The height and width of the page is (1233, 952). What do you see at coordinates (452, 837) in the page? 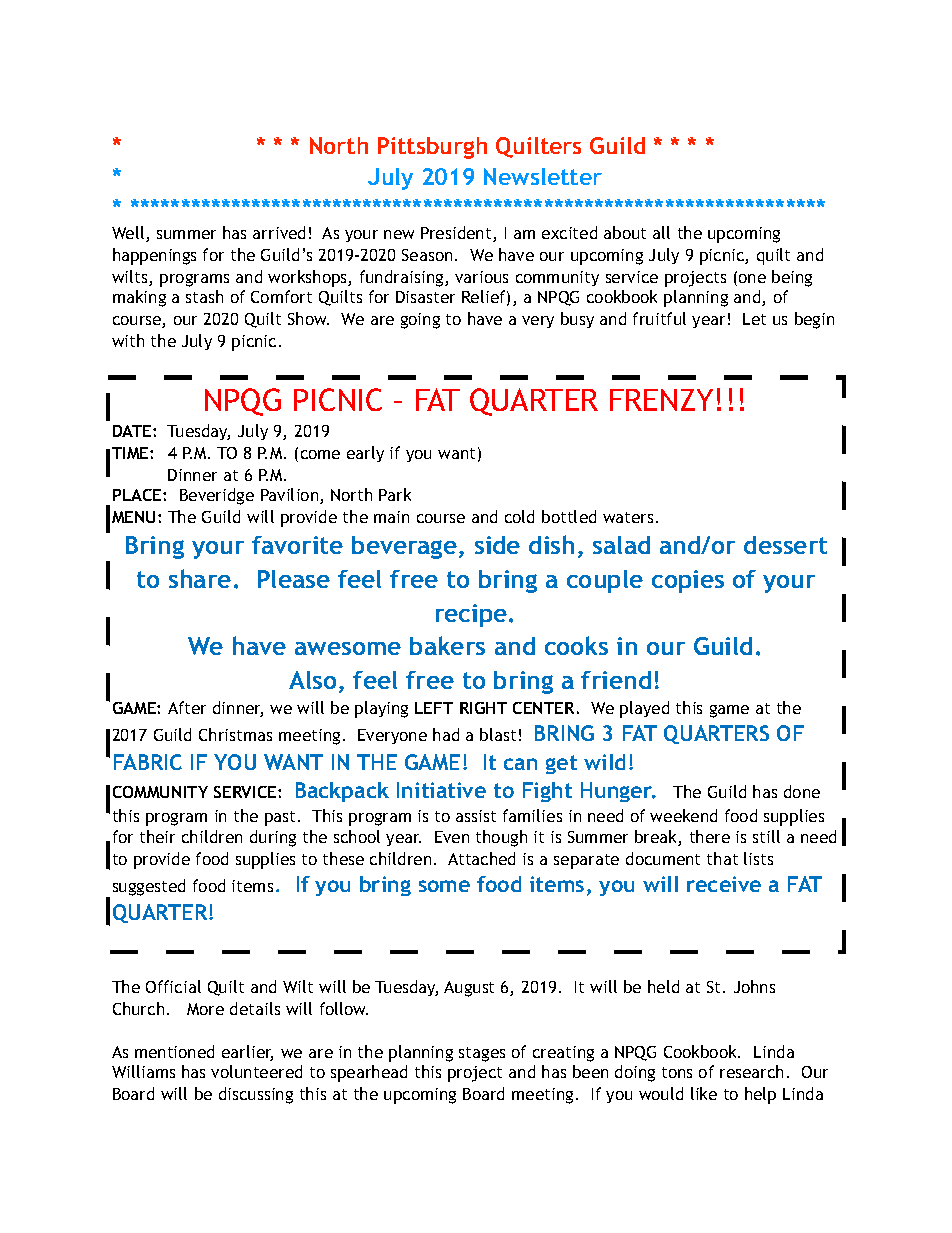
I see `Even` at bounding box center [452, 837].
